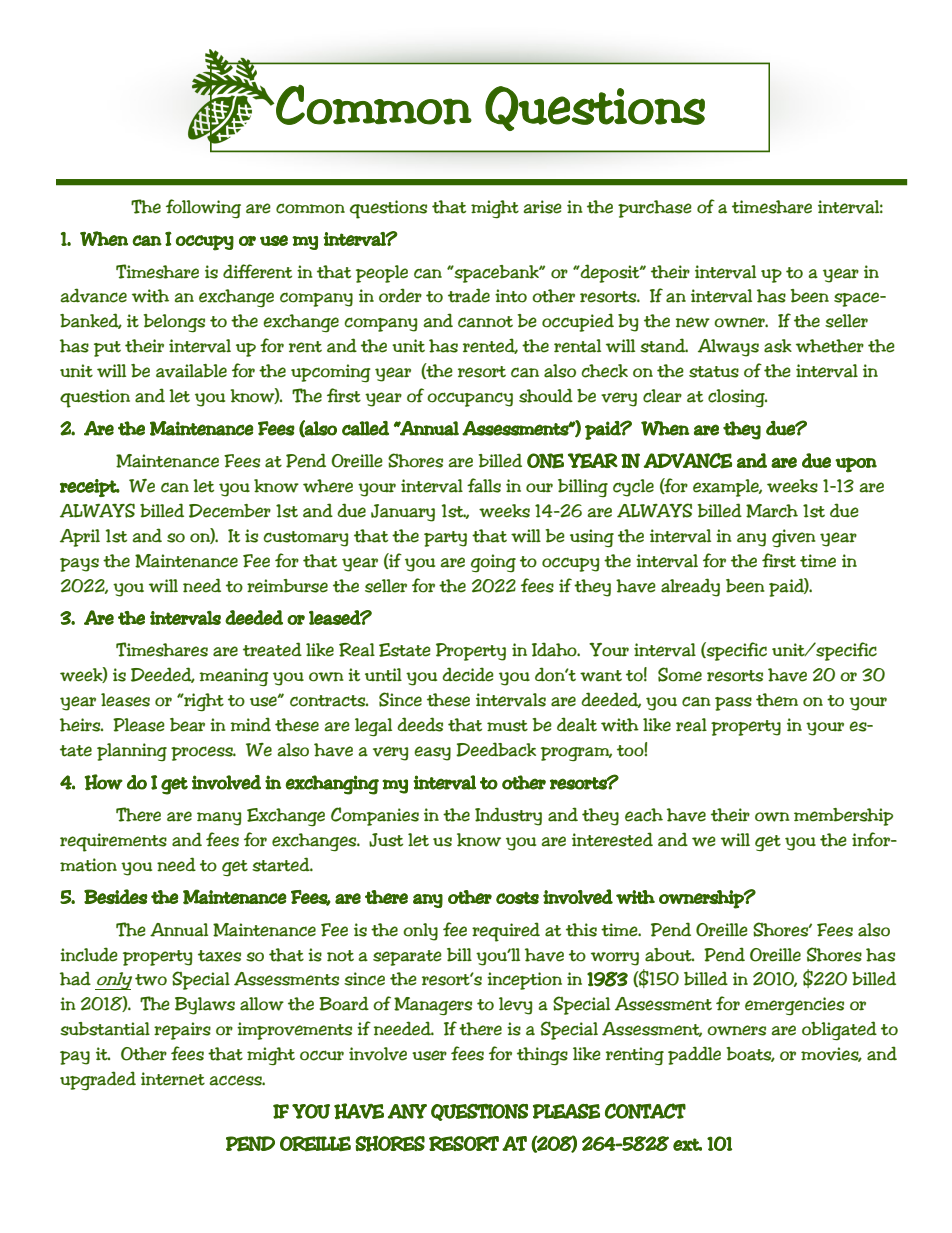  I want to click on following, so click(203, 209).
